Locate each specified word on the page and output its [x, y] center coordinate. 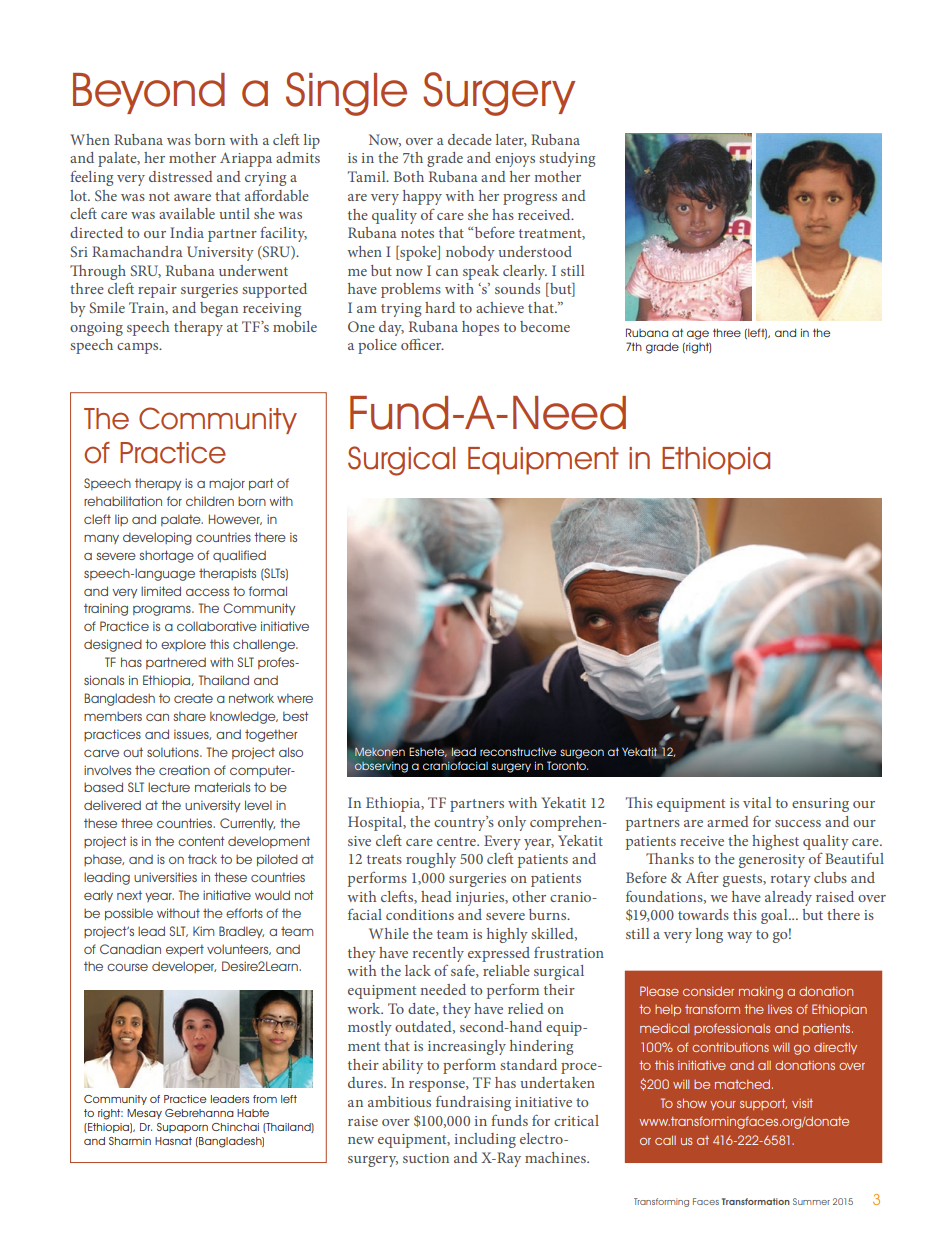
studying [567, 159]
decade [470, 139]
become [545, 326]
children [210, 501]
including [485, 1140]
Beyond [149, 93]
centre [457, 841]
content [201, 841]
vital [757, 802]
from [265, 1099]
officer [422, 344]
